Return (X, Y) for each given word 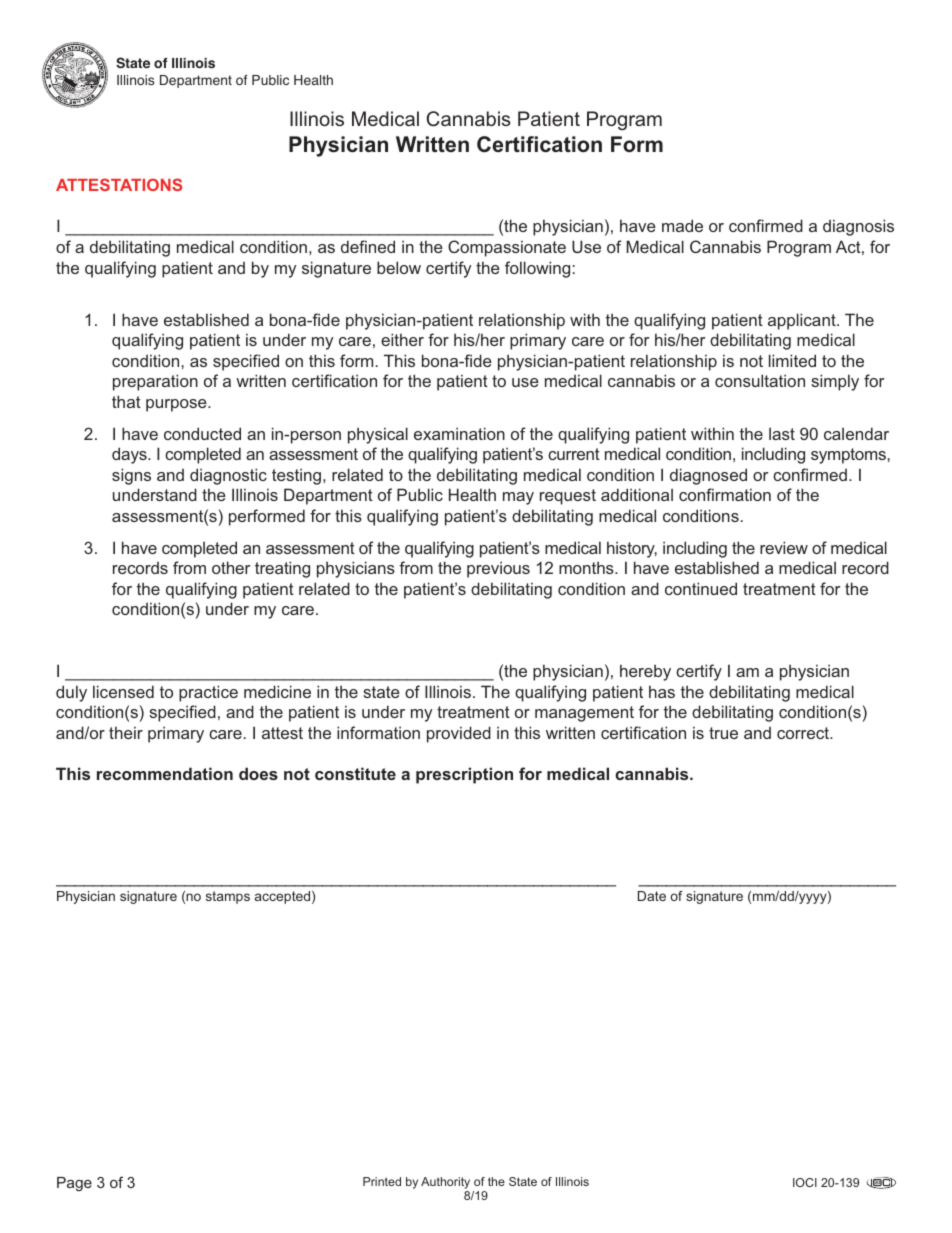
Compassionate (507, 248)
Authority (445, 1183)
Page (74, 1184)
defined (368, 246)
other (231, 567)
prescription (464, 775)
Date (652, 896)
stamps (228, 897)
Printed (382, 1181)
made (682, 225)
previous (498, 569)
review (784, 547)
